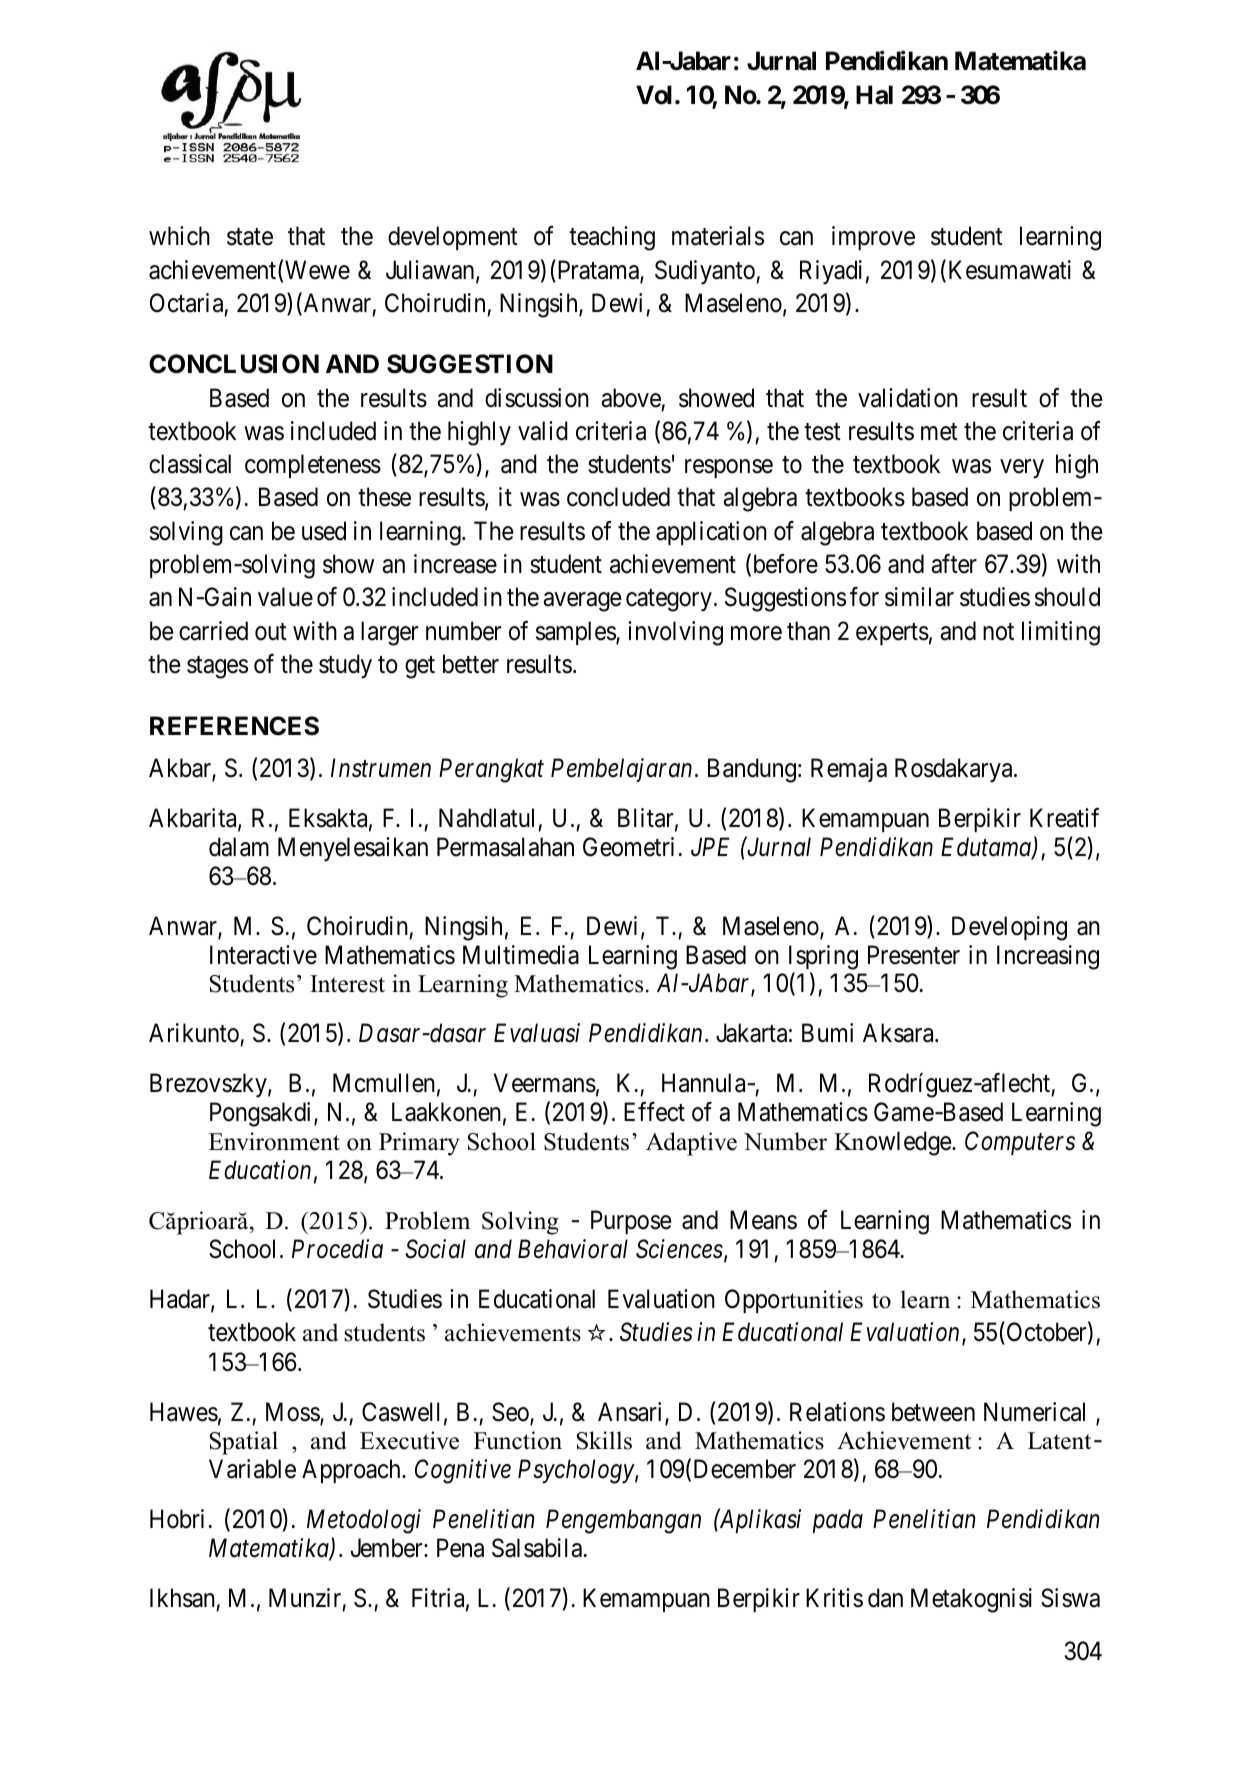 The height and width of the document is (1768, 1250). What do you see at coordinates (274, 1141) in the document?
I see `Environment` at bounding box center [274, 1141].
